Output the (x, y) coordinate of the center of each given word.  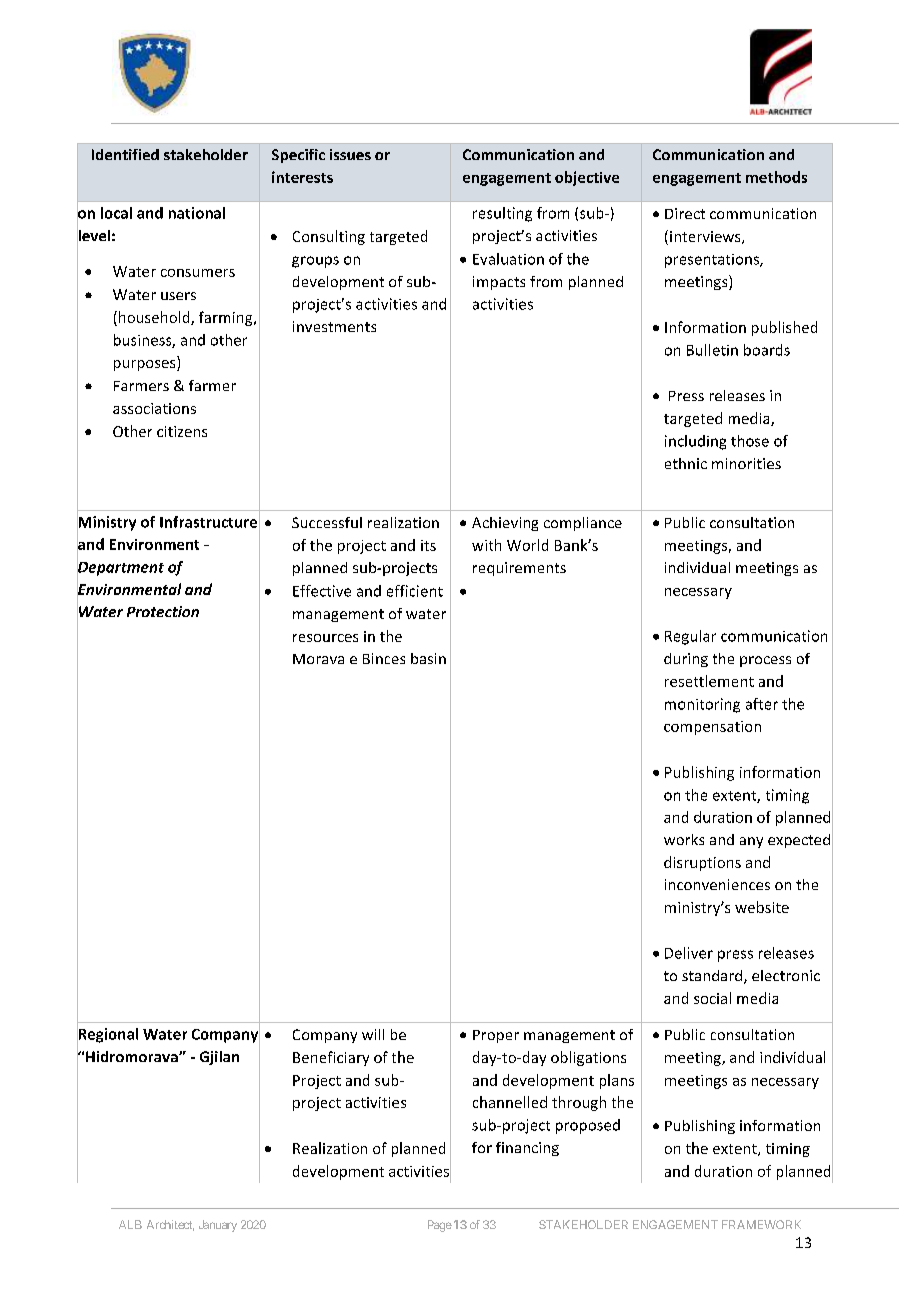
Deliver (689, 953)
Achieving (505, 524)
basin (428, 658)
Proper (496, 1036)
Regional (107, 1035)
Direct (685, 213)
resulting (502, 214)
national (197, 213)
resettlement (709, 681)
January (218, 1226)
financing (527, 1149)
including (695, 442)
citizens (182, 431)
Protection (163, 611)
